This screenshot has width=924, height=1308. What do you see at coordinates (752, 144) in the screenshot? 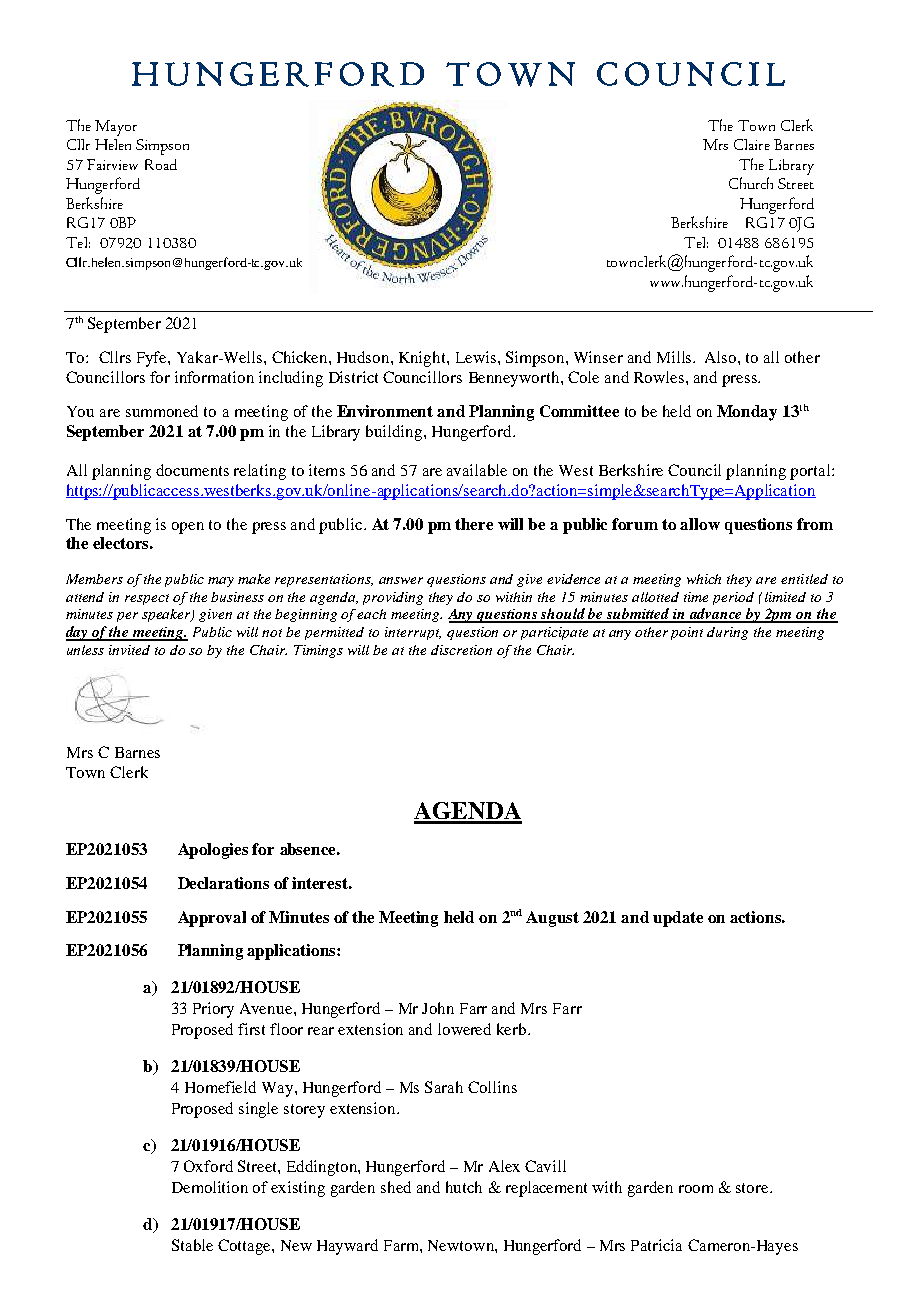
I see `Claire` at bounding box center [752, 144].
